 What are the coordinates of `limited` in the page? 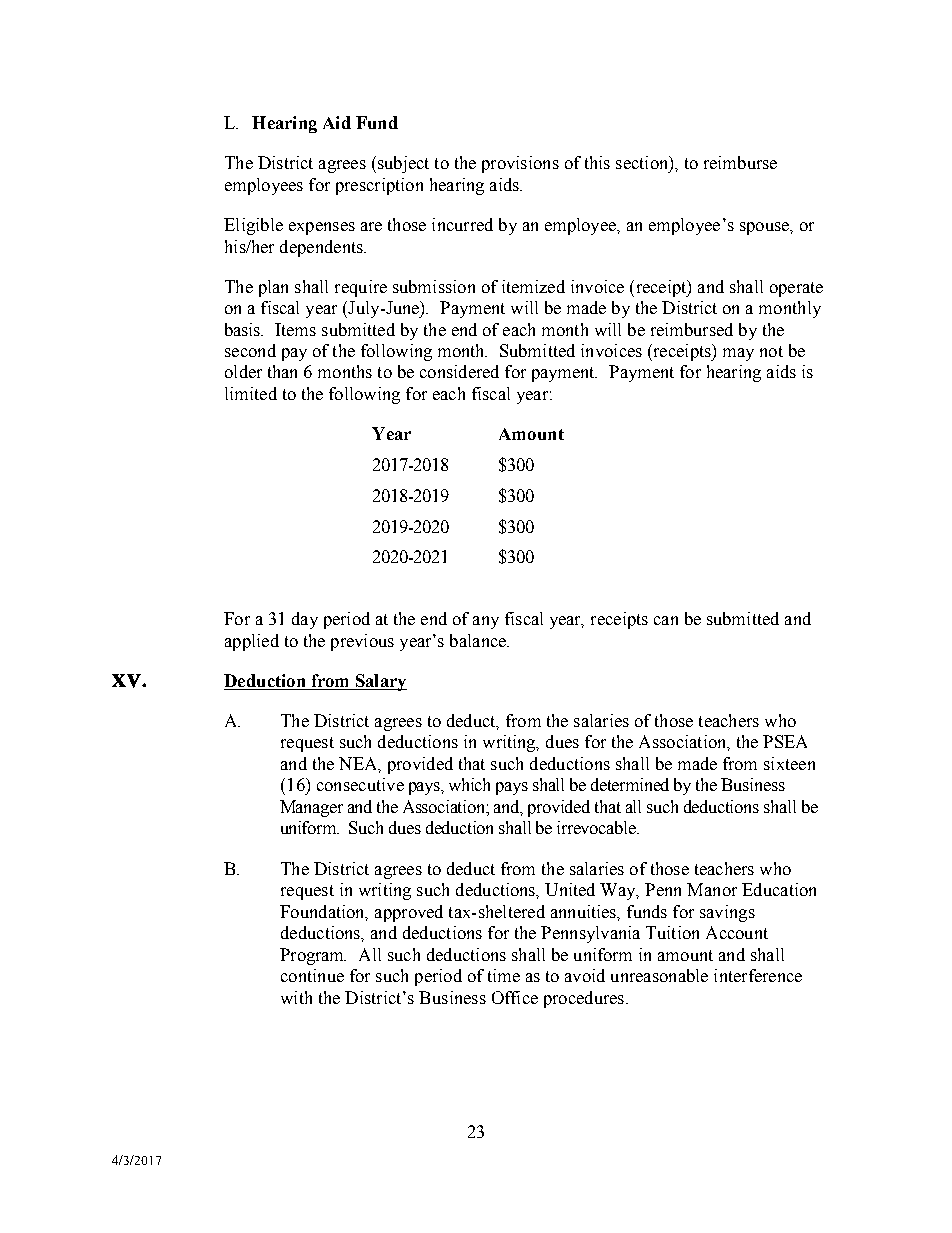 It's located at (251, 393).
